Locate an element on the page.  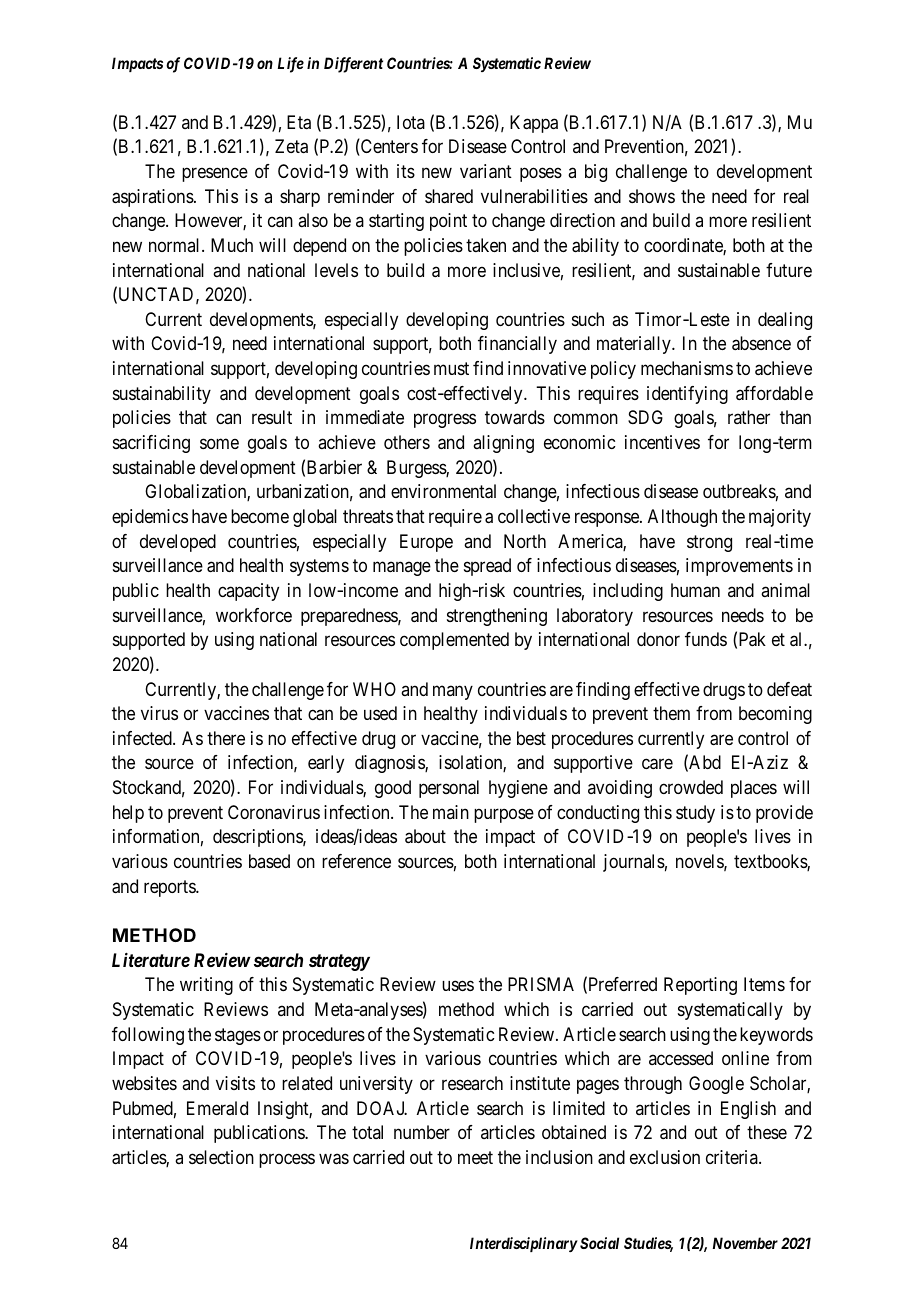
shows is located at coordinates (652, 196).
